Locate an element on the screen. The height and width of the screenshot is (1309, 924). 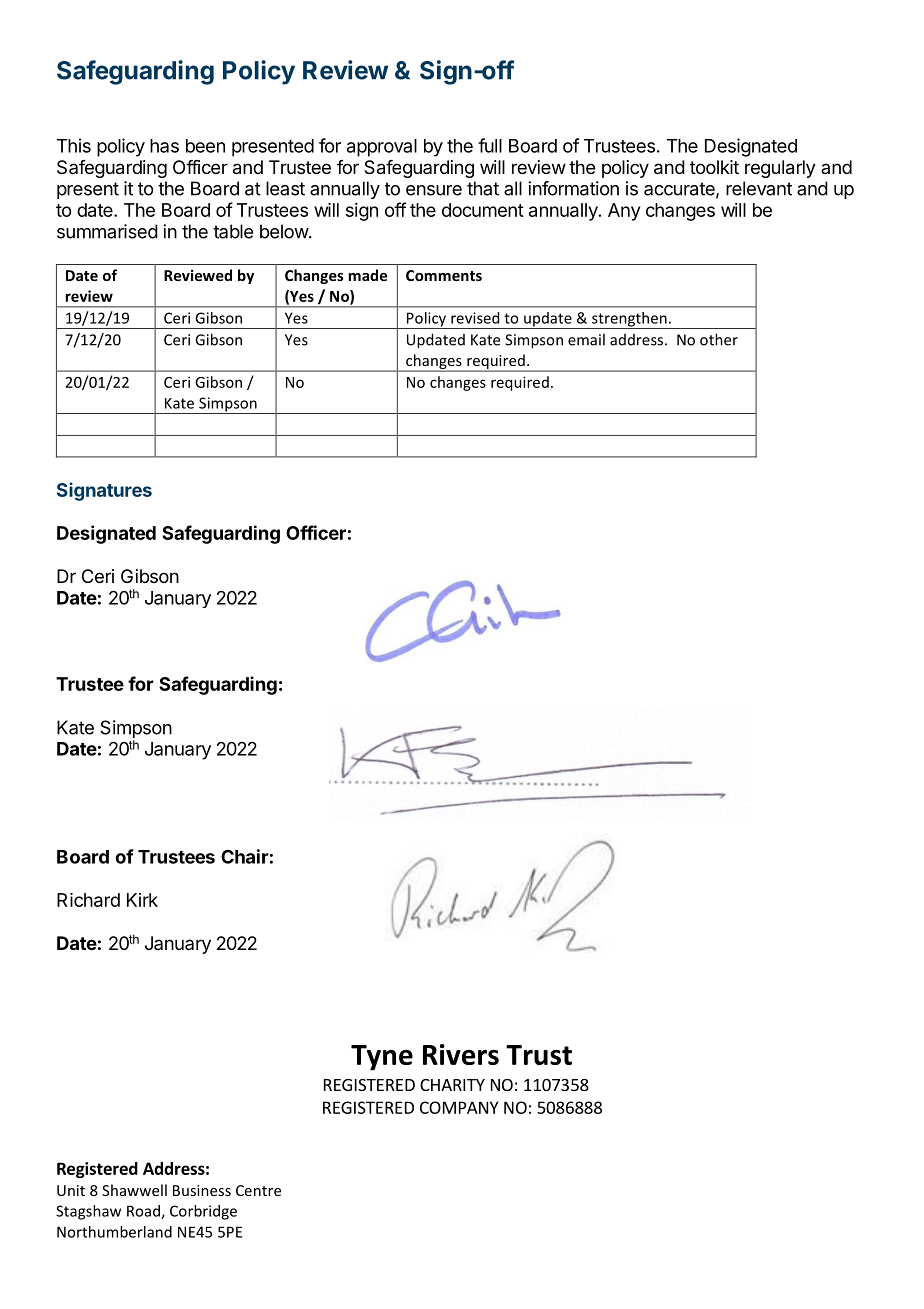
COMPANY is located at coordinates (459, 1107).
